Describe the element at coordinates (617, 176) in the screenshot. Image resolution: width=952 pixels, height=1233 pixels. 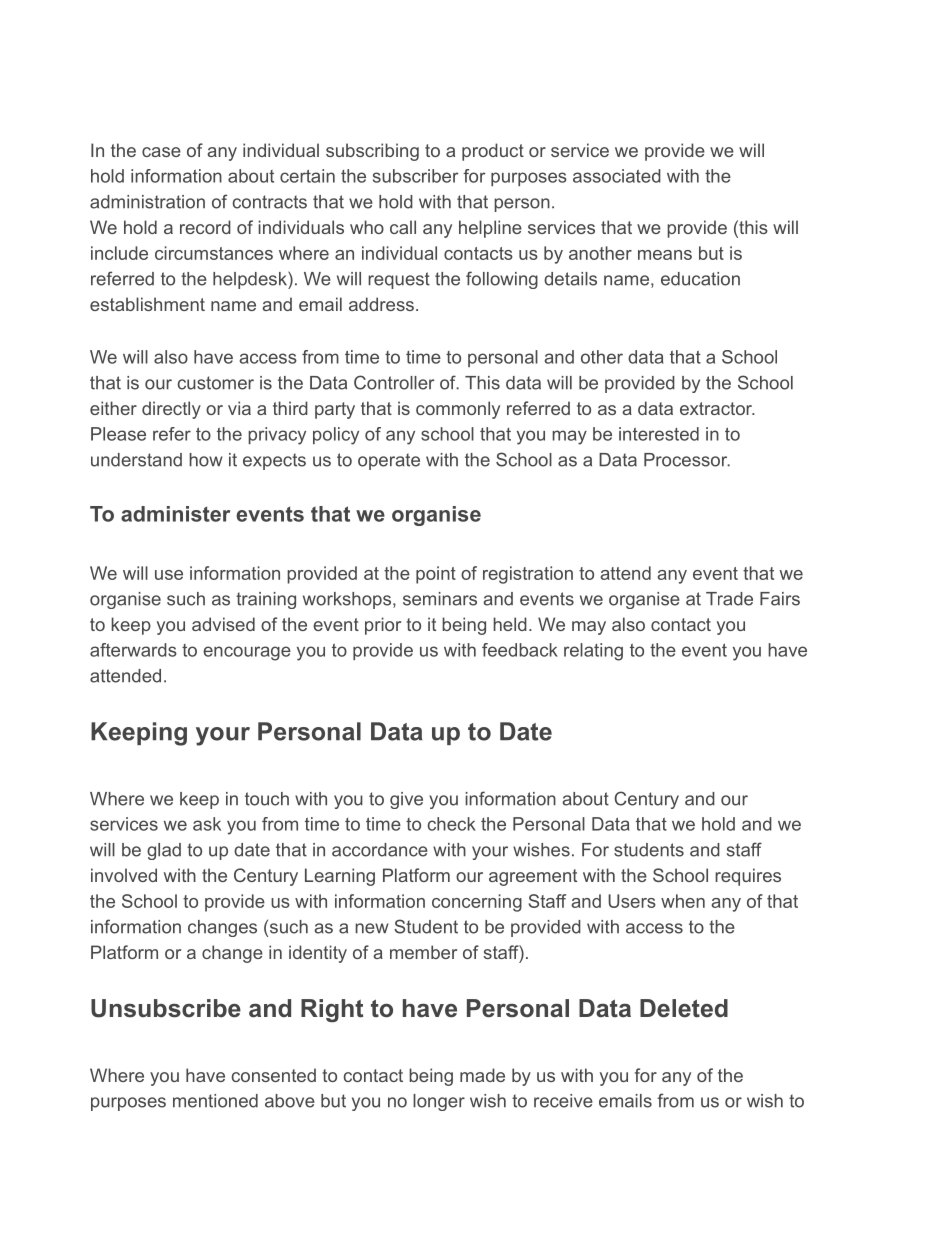
I see `associated` at that location.
